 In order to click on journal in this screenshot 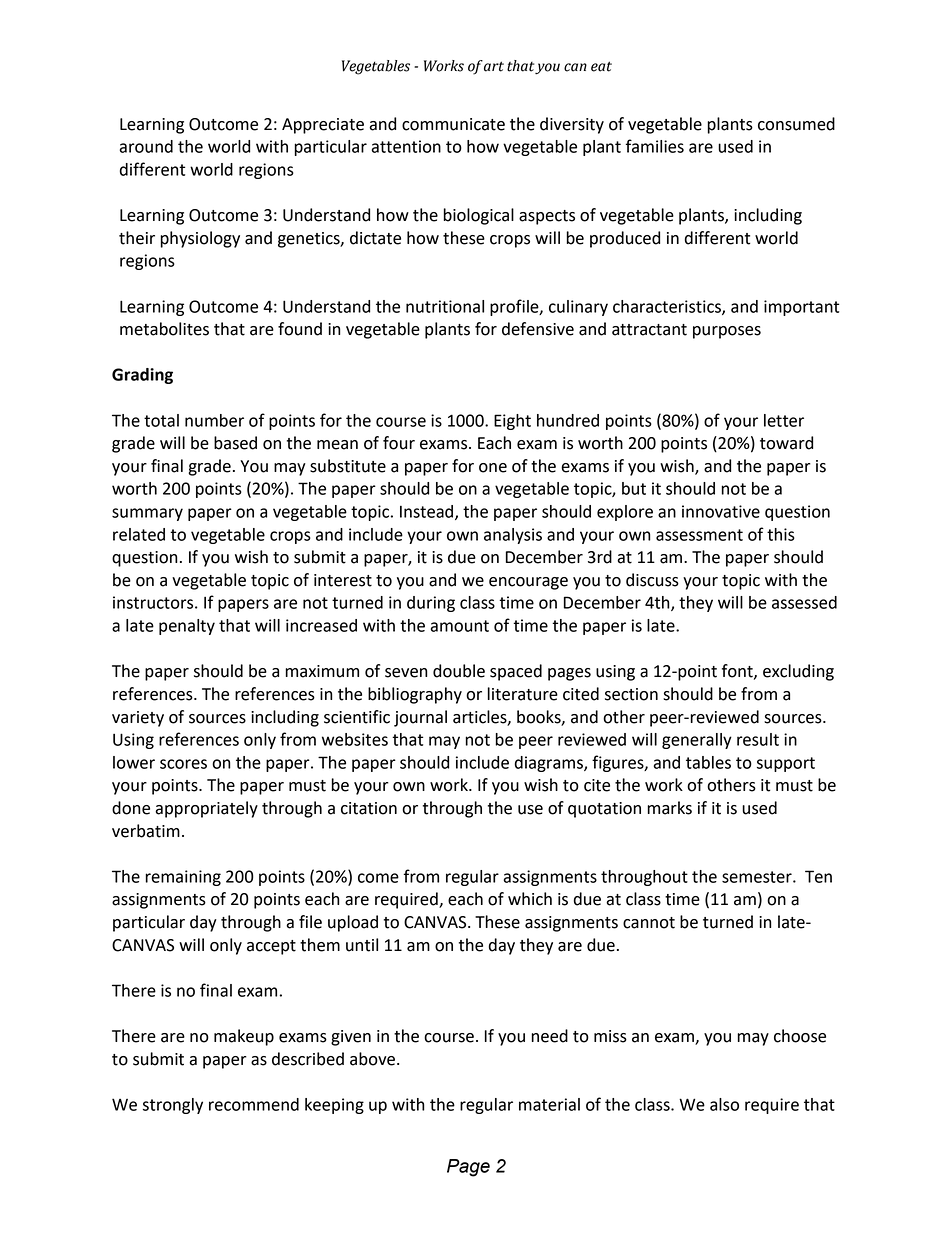, I will do `click(420, 718)`.
